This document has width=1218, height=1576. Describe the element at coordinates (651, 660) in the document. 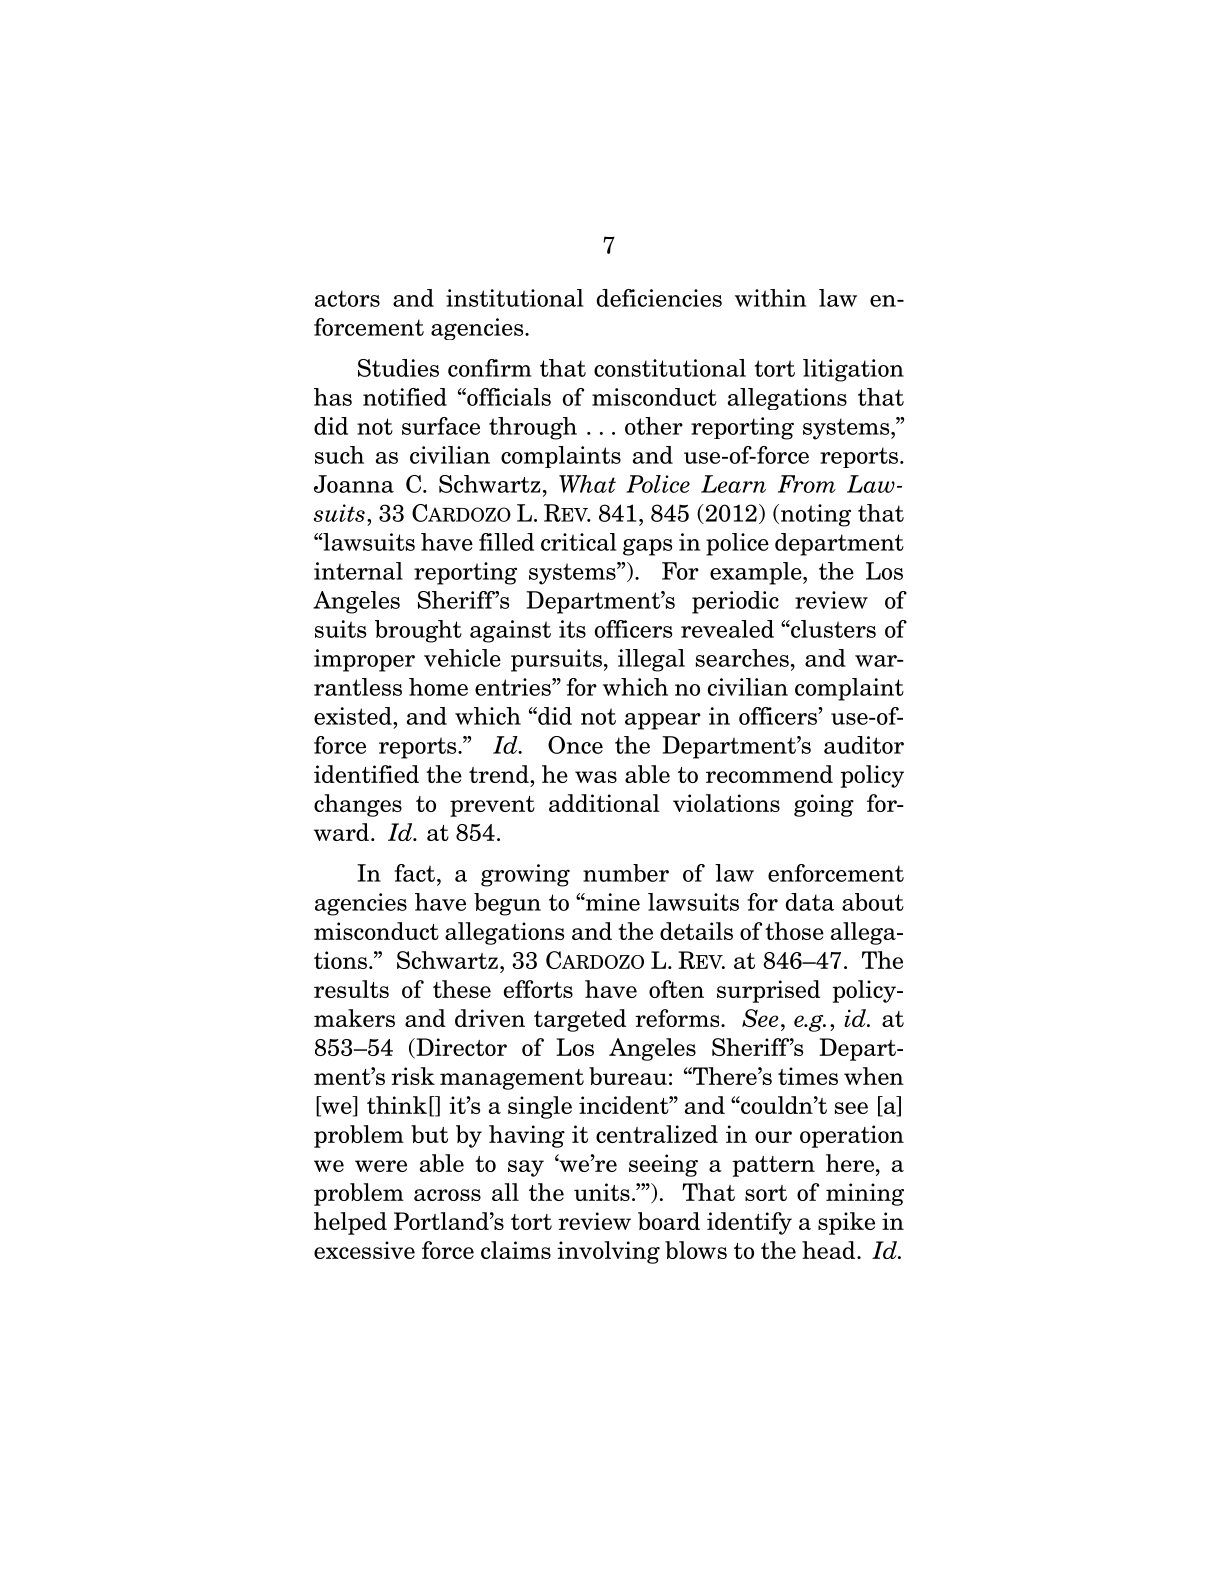

I see `illegal` at that location.
